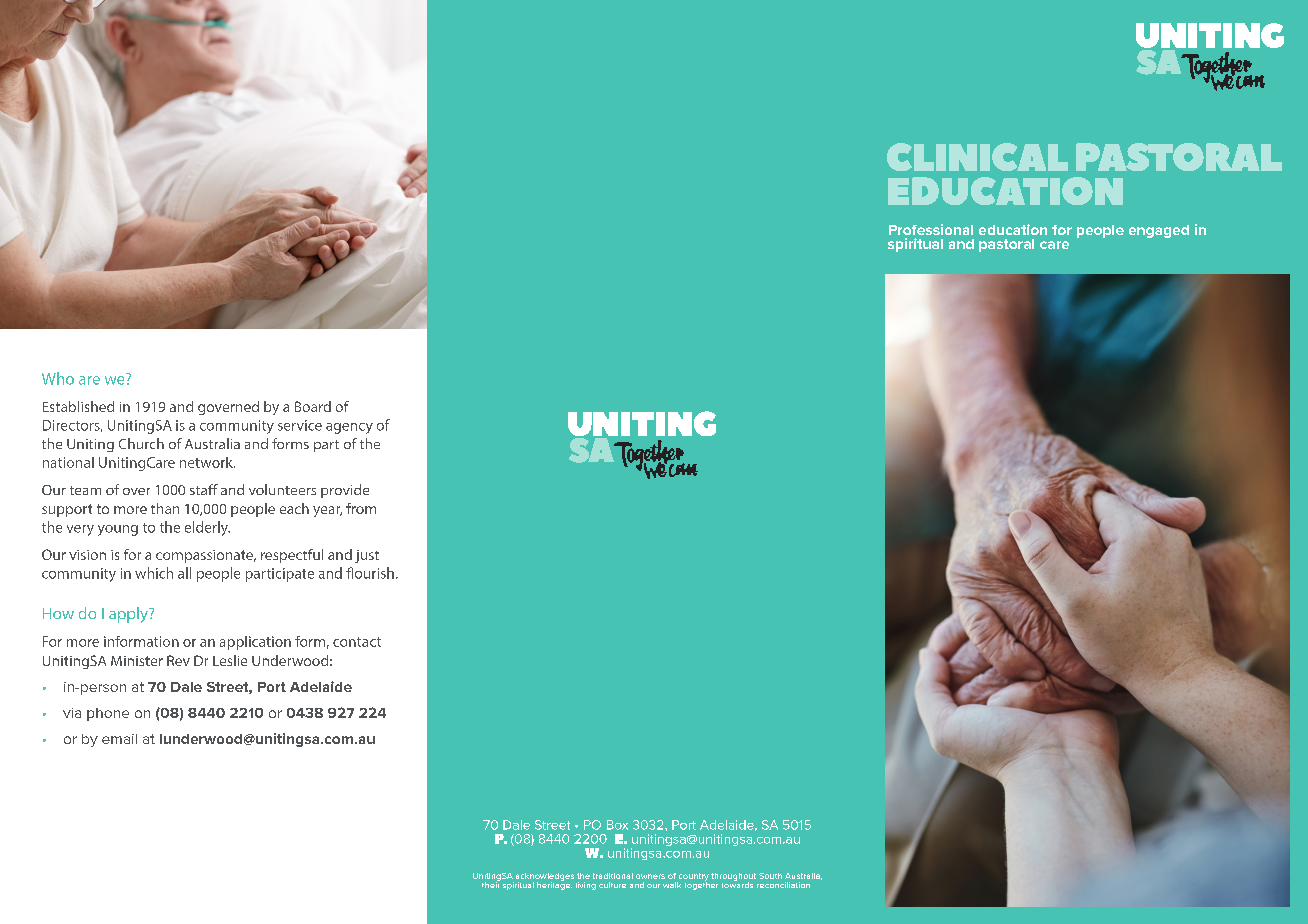  Describe the element at coordinates (178, 660) in the screenshot. I see `Rev` at that location.
